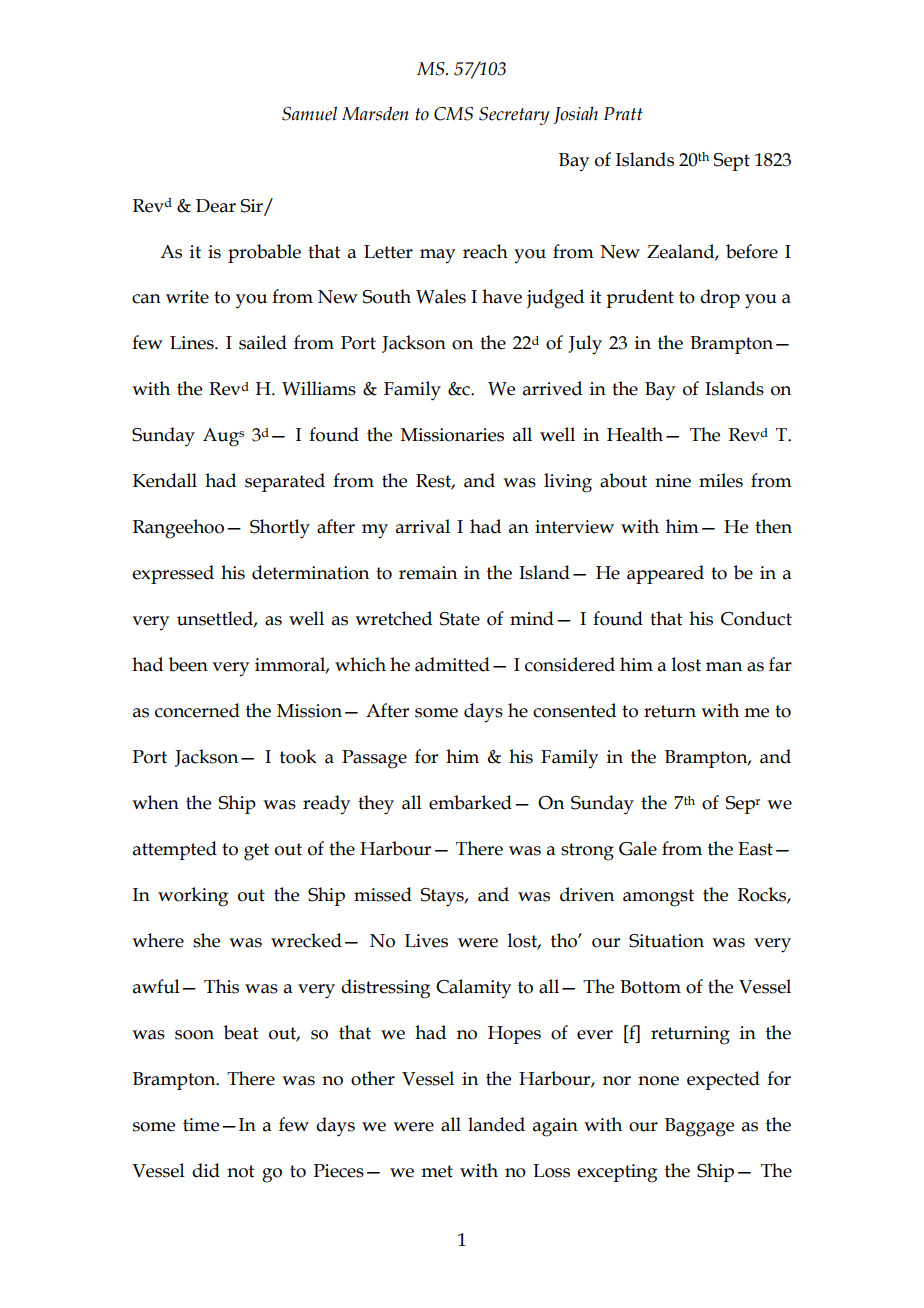  Describe the element at coordinates (453, 114) in the document. I see `CMS` at that location.
